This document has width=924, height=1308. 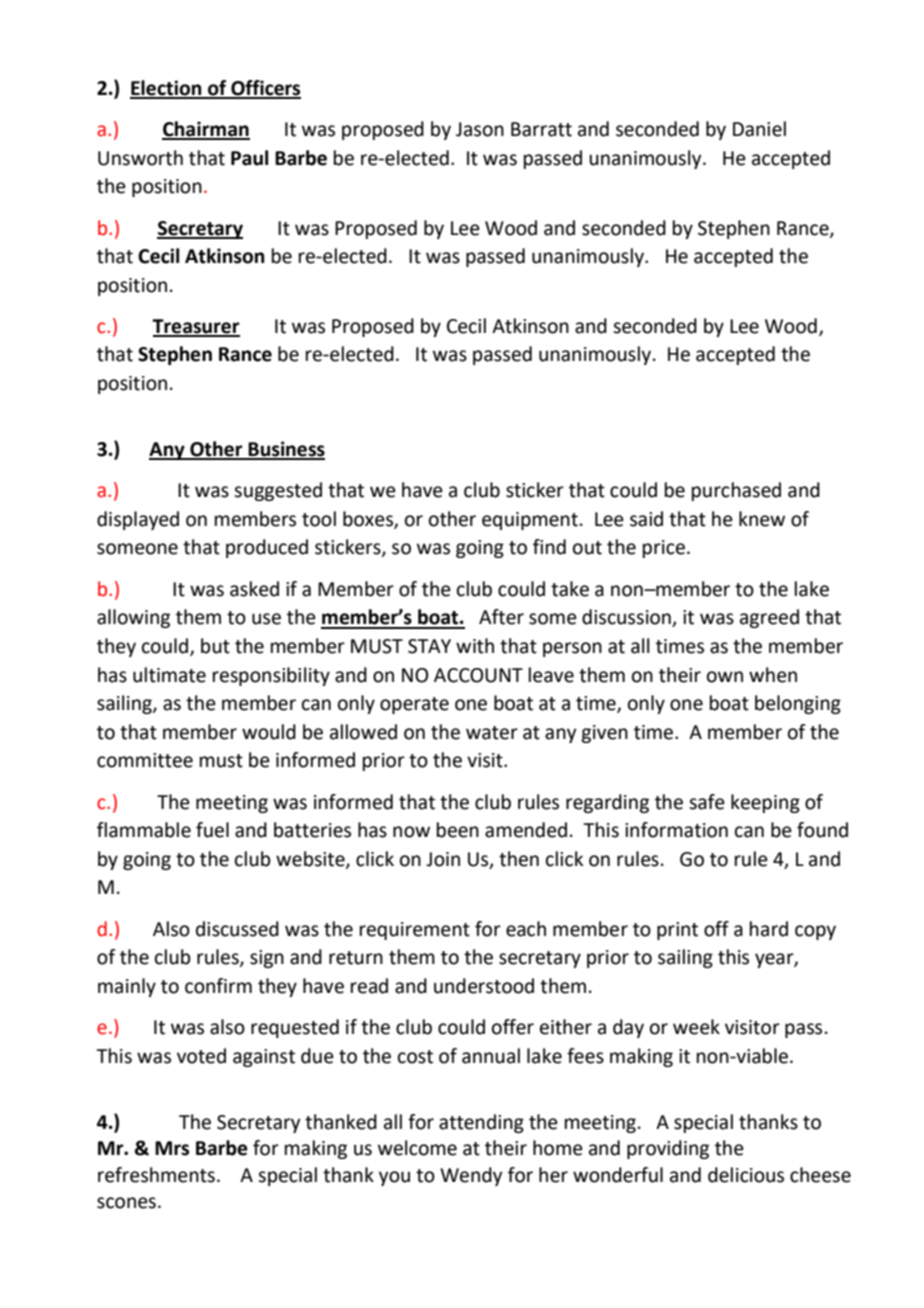 What do you see at coordinates (237, 929) in the document?
I see `discussed` at bounding box center [237, 929].
